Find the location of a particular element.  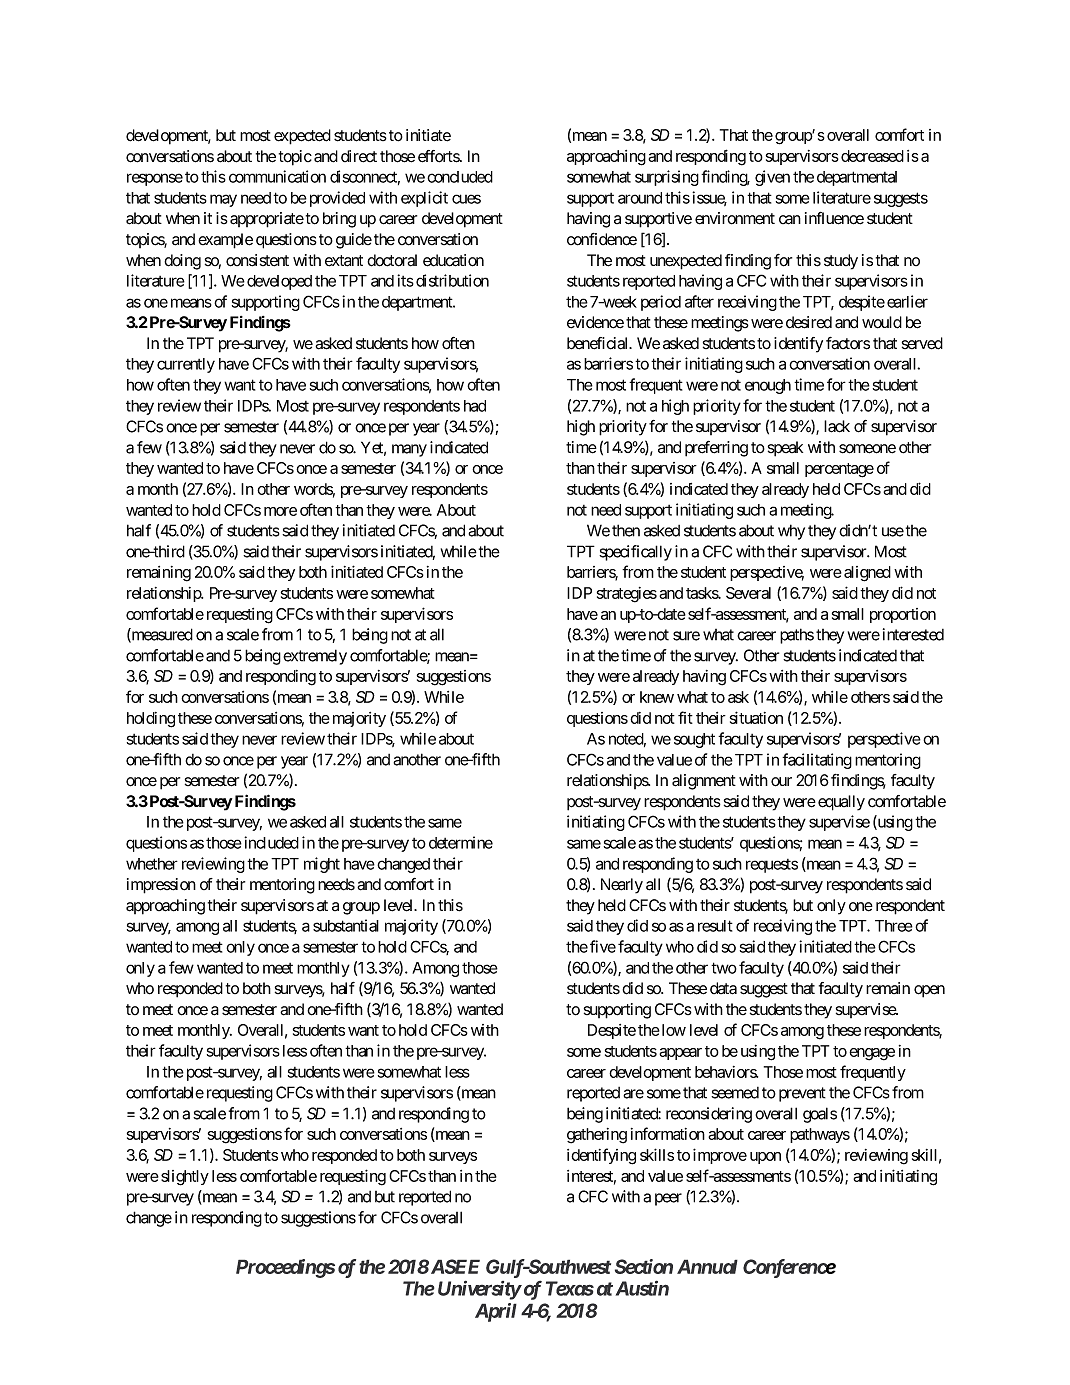

Three is located at coordinates (894, 926).
